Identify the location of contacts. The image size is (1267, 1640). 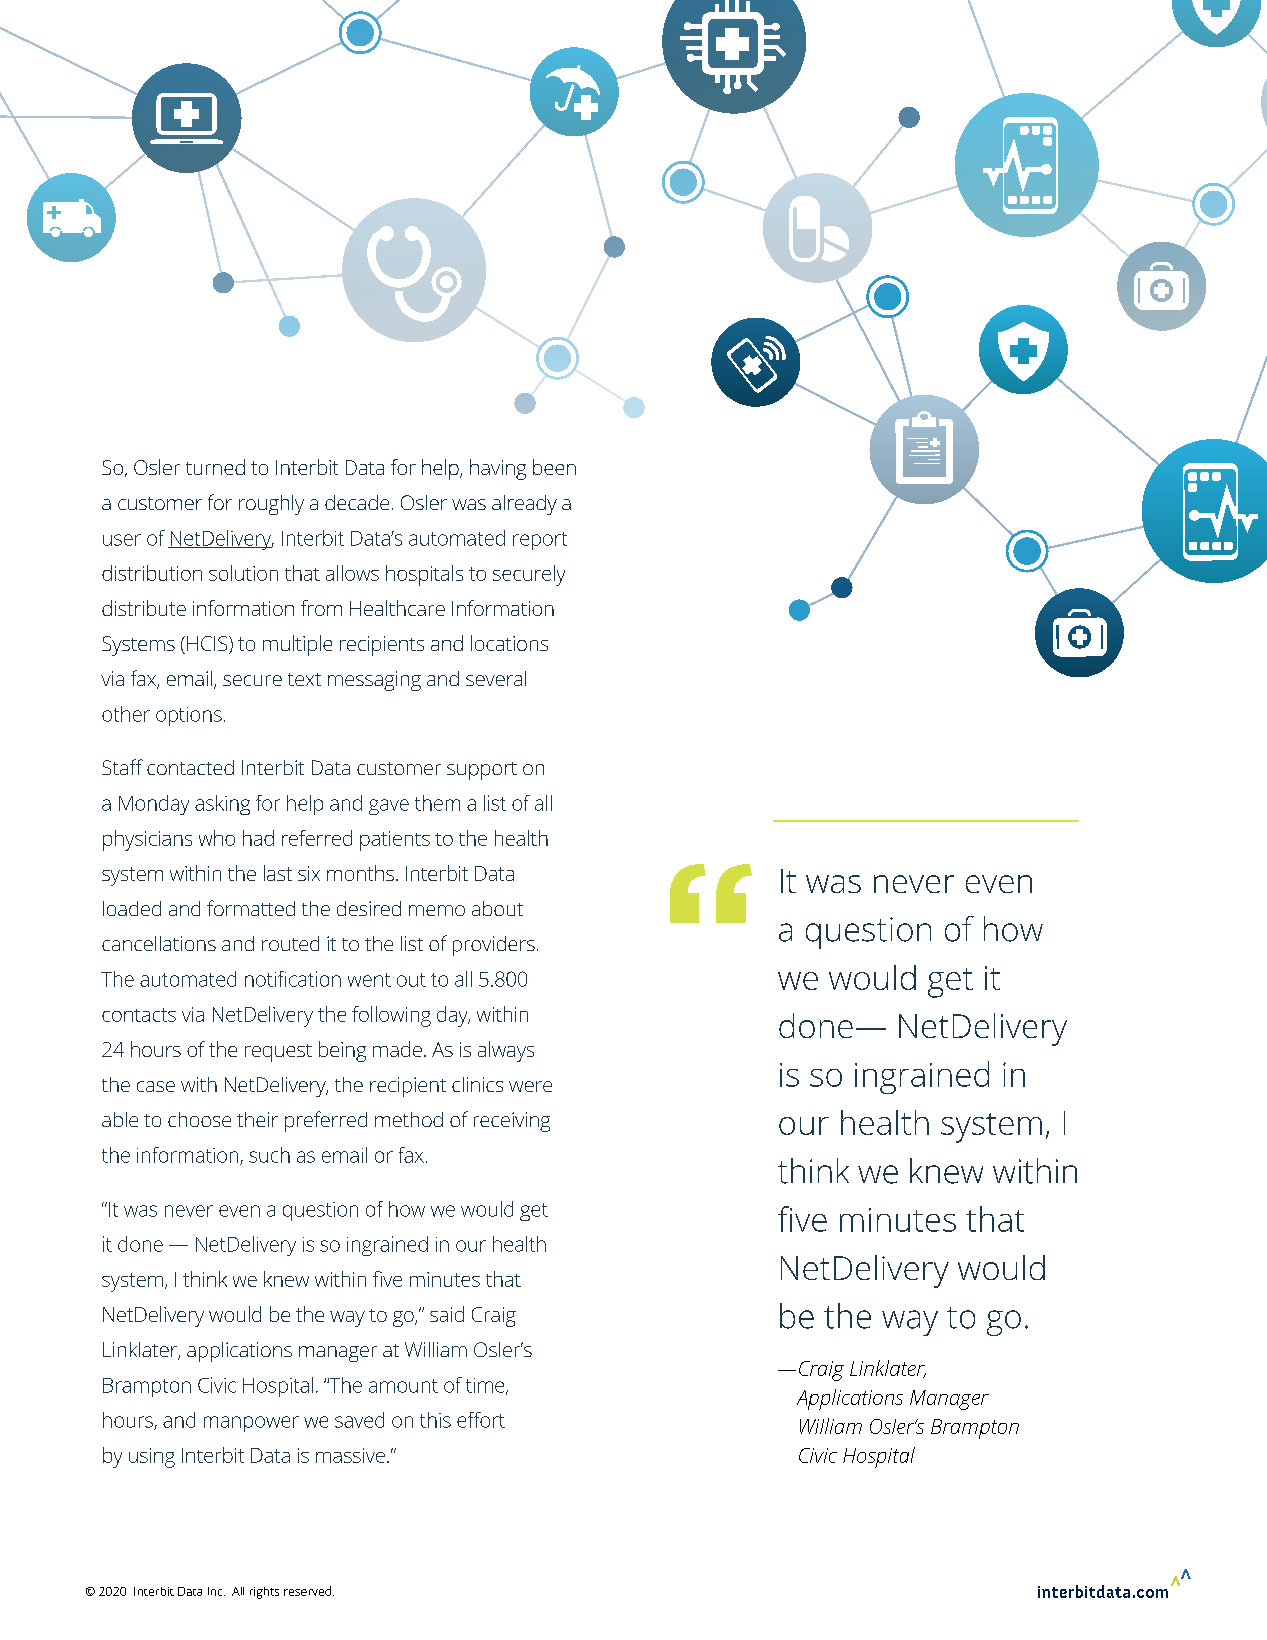
(139, 1015).
